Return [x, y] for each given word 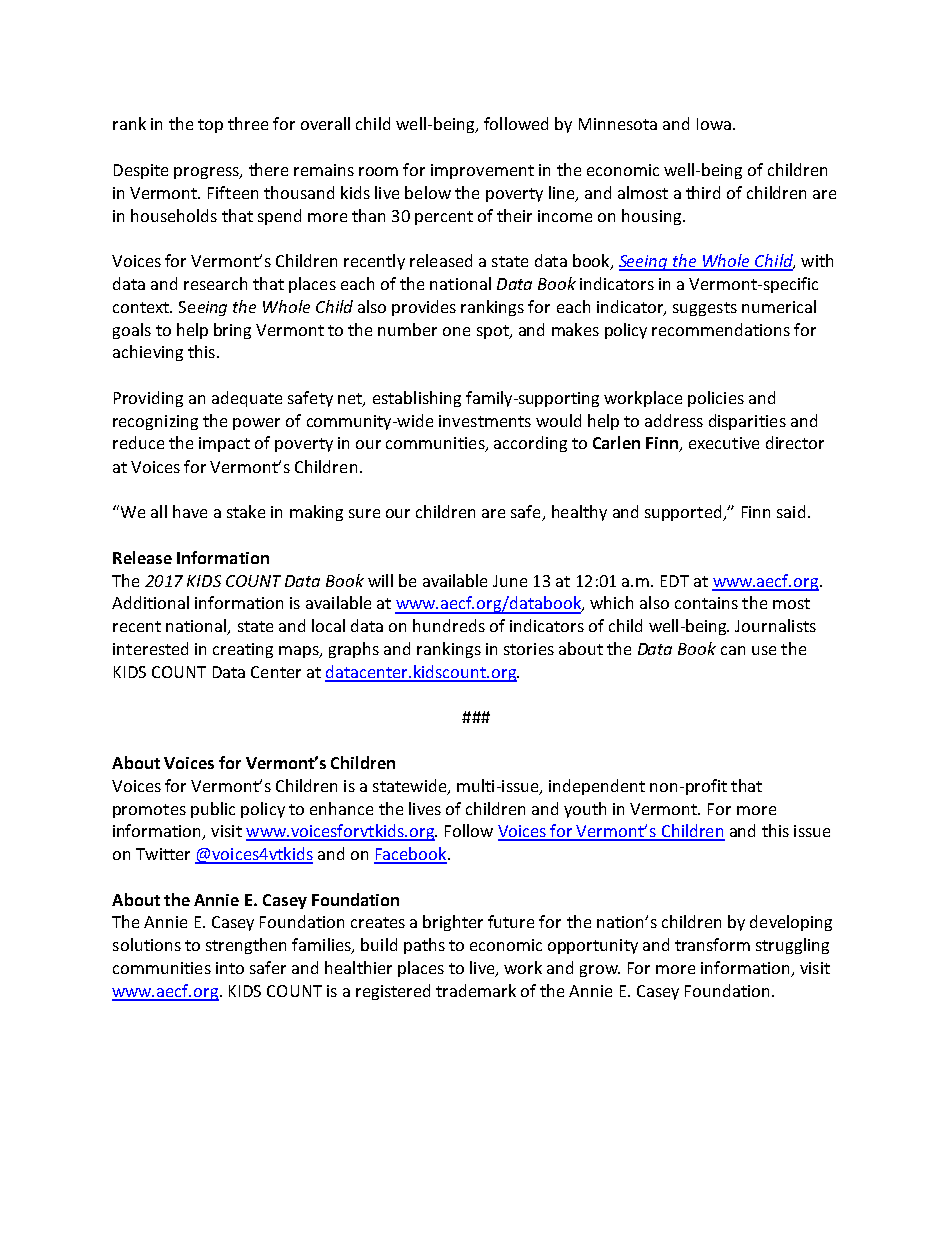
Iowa [714, 124]
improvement [482, 171]
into [230, 968]
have [190, 511]
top [210, 126]
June [510, 581]
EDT [675, 581]
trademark [476, 990]
